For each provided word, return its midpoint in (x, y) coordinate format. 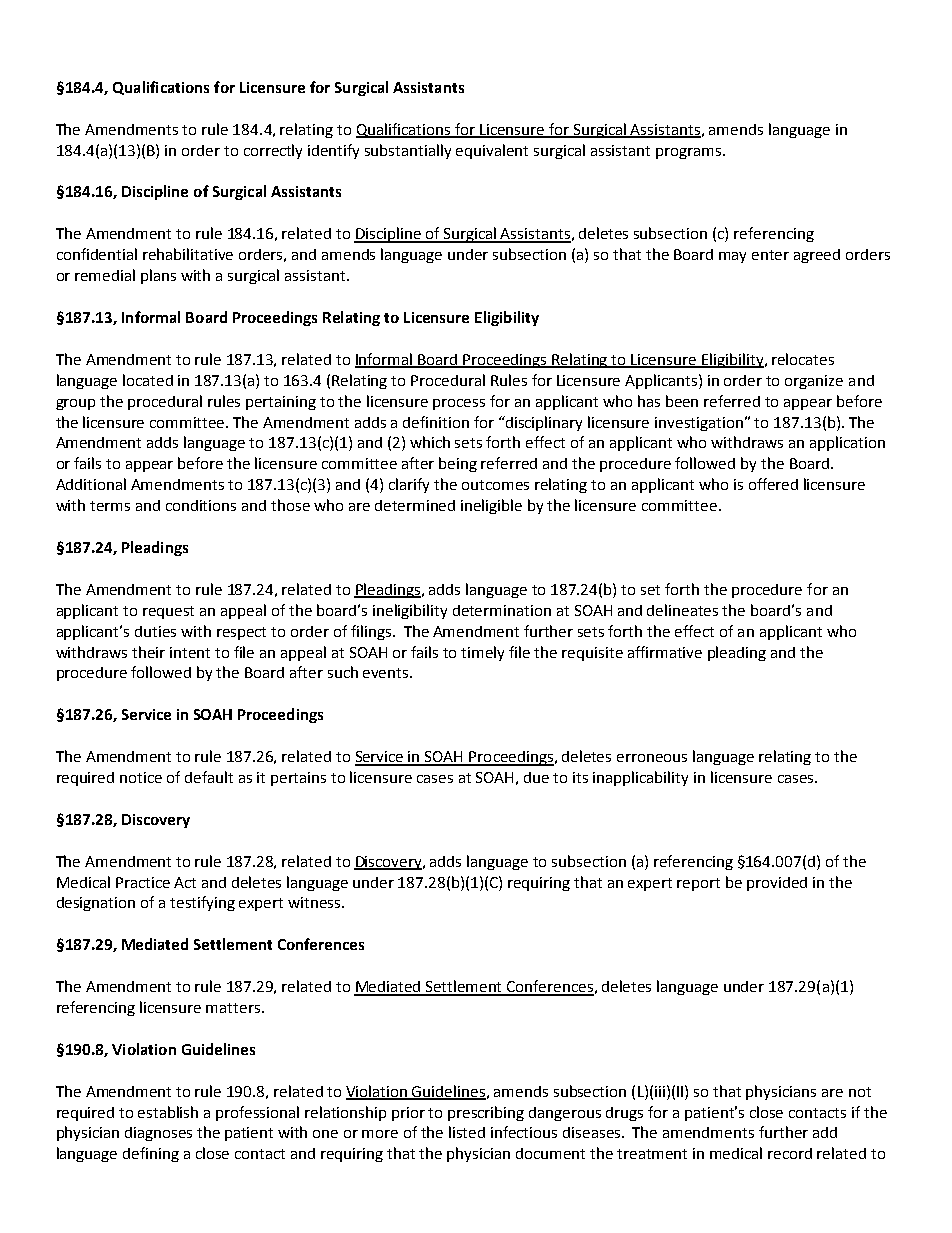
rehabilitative (188, 254)
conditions (201, 505)
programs (690, 153)
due (536, 777)
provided (777, 884)
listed (467, 1132)
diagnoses (158, 1134)
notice (141, 777)
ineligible (491, 506)
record (790, 1153)
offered (773, 484)
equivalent (492, 151)
